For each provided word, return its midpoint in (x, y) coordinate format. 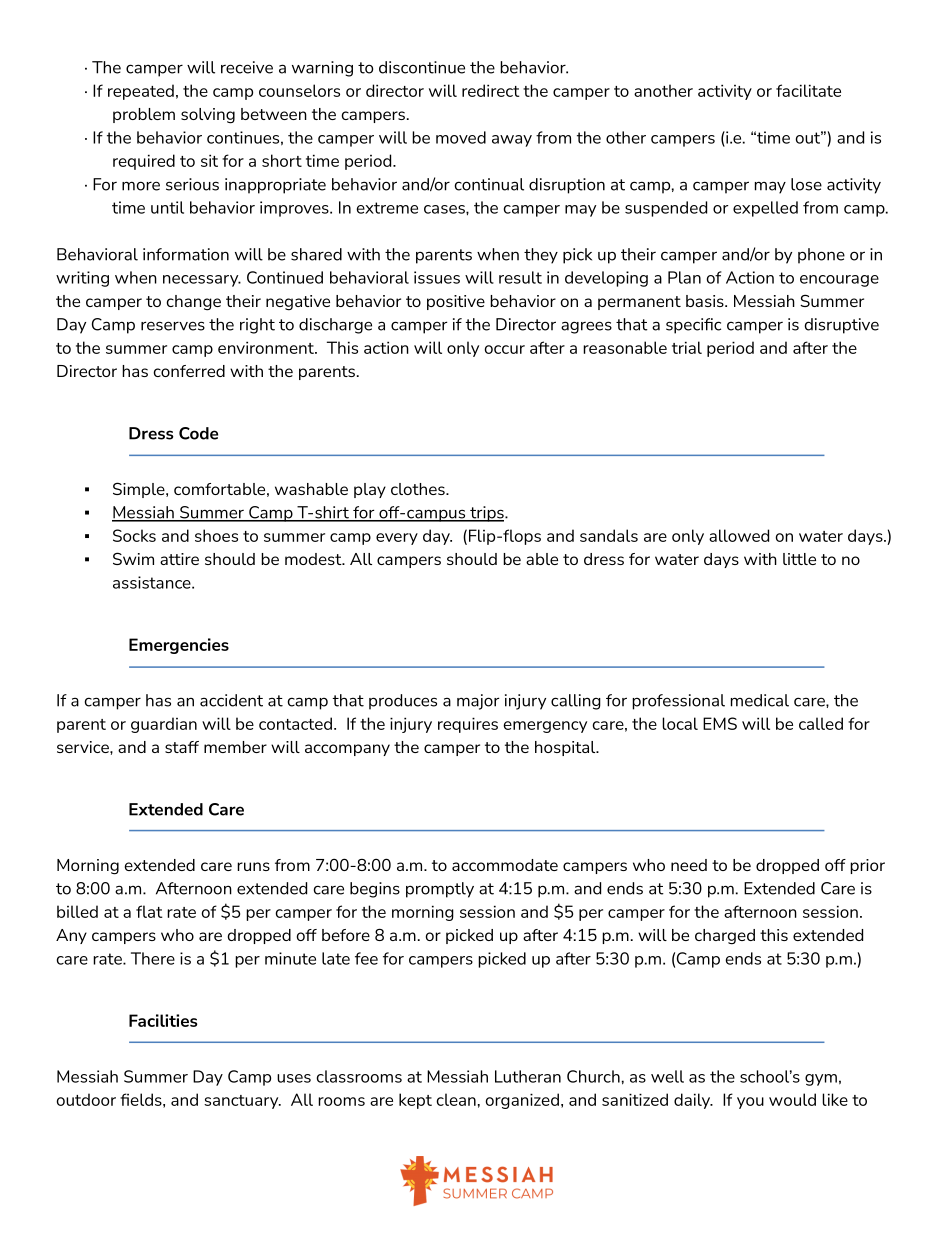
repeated (141, 92)
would (792, 1099)
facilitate (808, 90)
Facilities (163, 1020)
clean (456, 1099)
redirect (491, 90)
